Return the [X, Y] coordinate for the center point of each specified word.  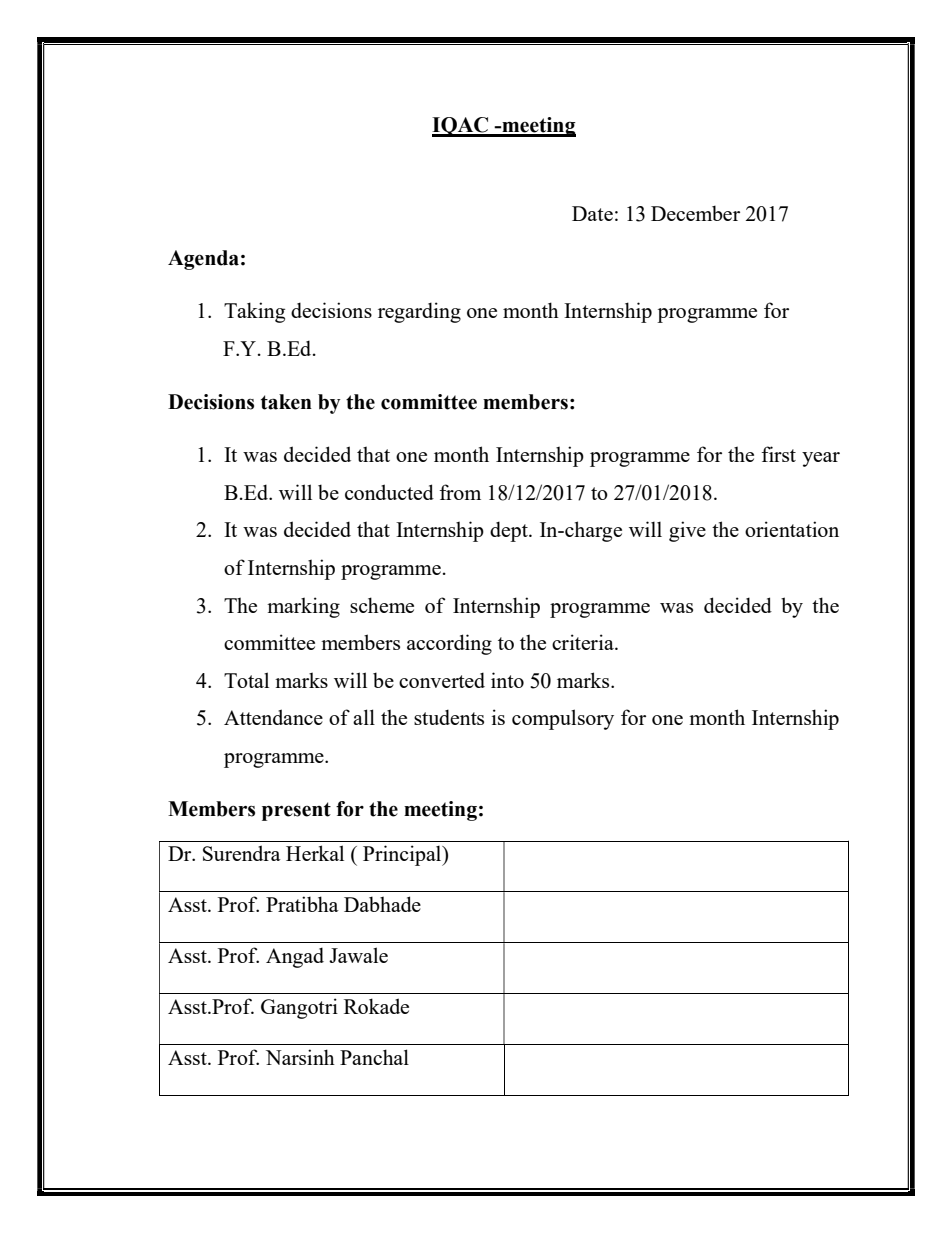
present [296, 811]
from [460, 492]
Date [592, 213]
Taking [254, 312]
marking [303, 607]
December [695, 213]
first [778, 454]
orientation [792, 529]
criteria [584, 642]
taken [286, 402]
